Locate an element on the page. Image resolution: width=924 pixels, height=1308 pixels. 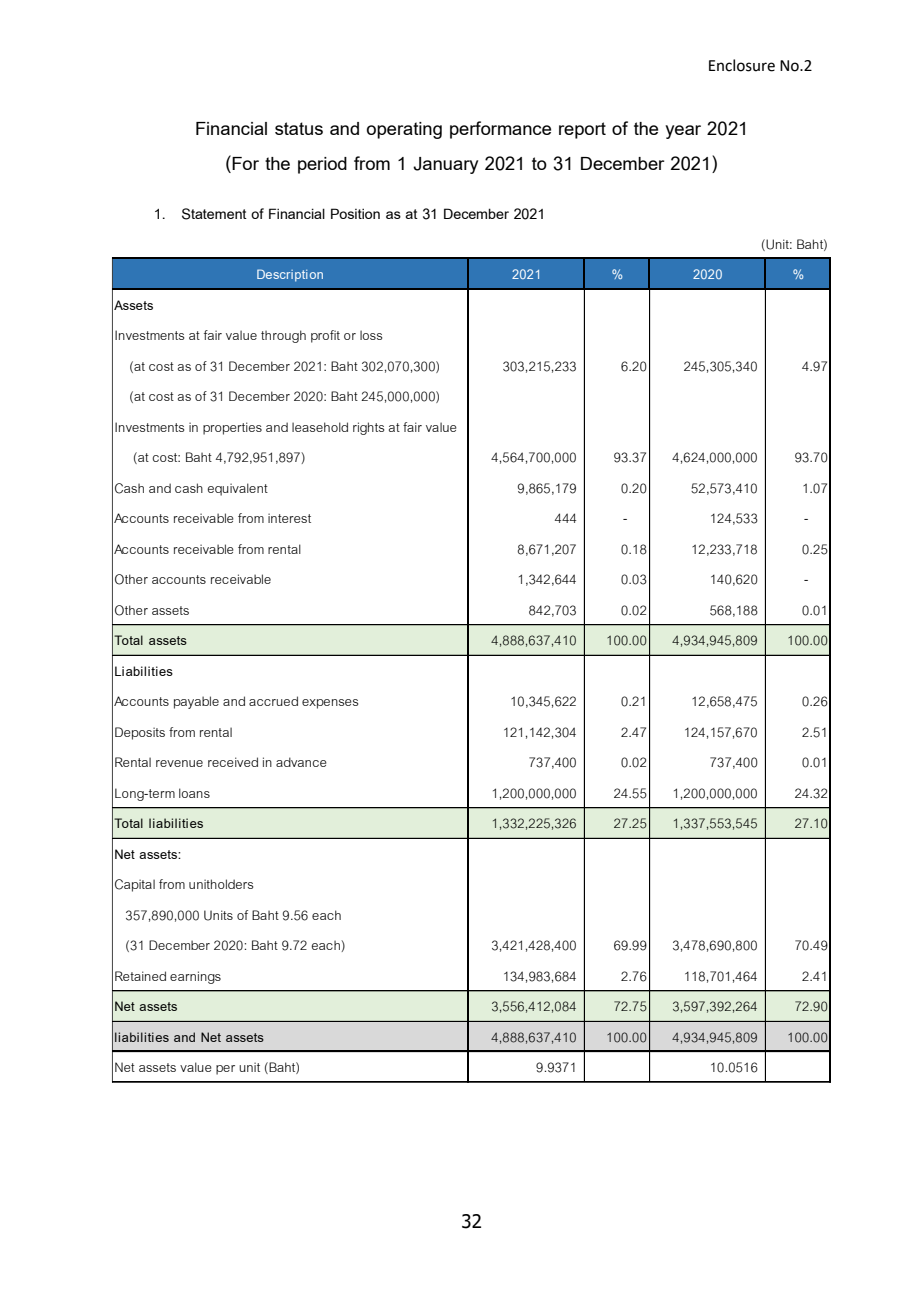
payable is located at coordinates (196, 702).
